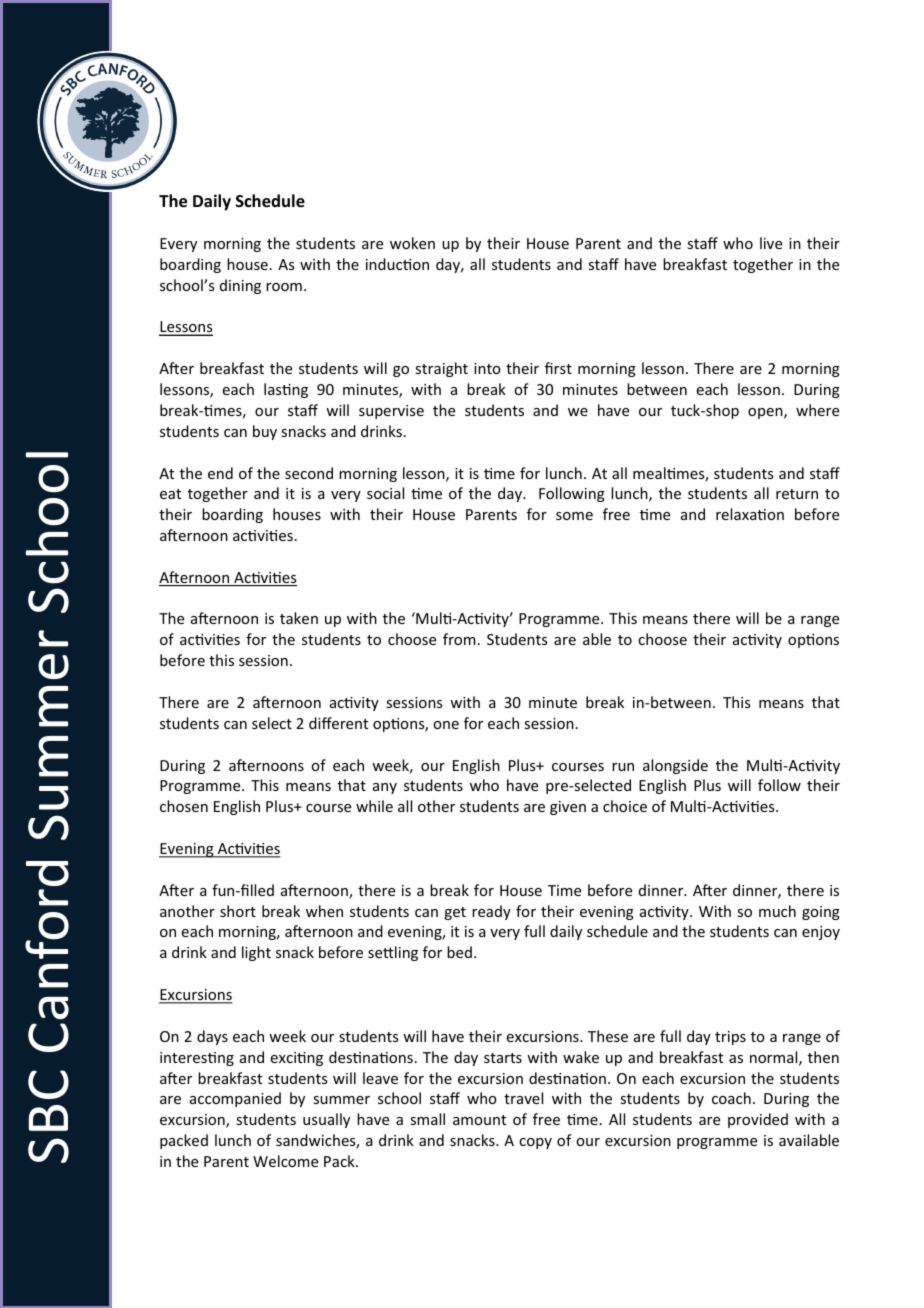 This document has width=924, height=1308. Describe the element at coordinates (235, 1099) in the document. I see `accompanied` at that location.
